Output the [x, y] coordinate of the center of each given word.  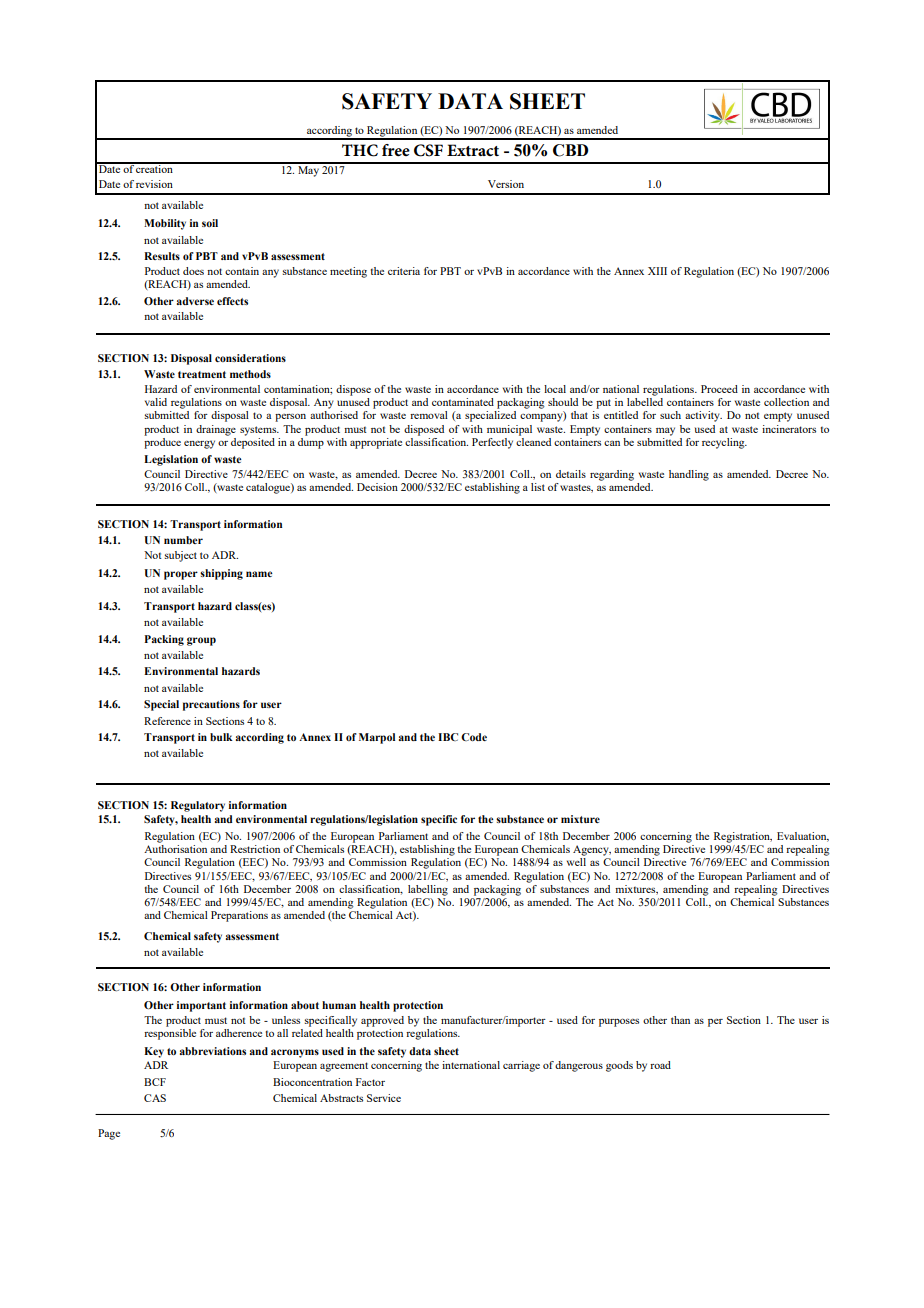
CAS [155, 1098]
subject [180, 556]
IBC [448, 737]
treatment [202, 374]
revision [154, 184]
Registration [743, 837]
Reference [167, 721]
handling [689, 475]
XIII [657, 271]
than [680, 1020]
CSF [428, 150]
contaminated [463, 402]
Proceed [719, 389]
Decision [377, 487]
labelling [428, 890]
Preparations [239, 916]
